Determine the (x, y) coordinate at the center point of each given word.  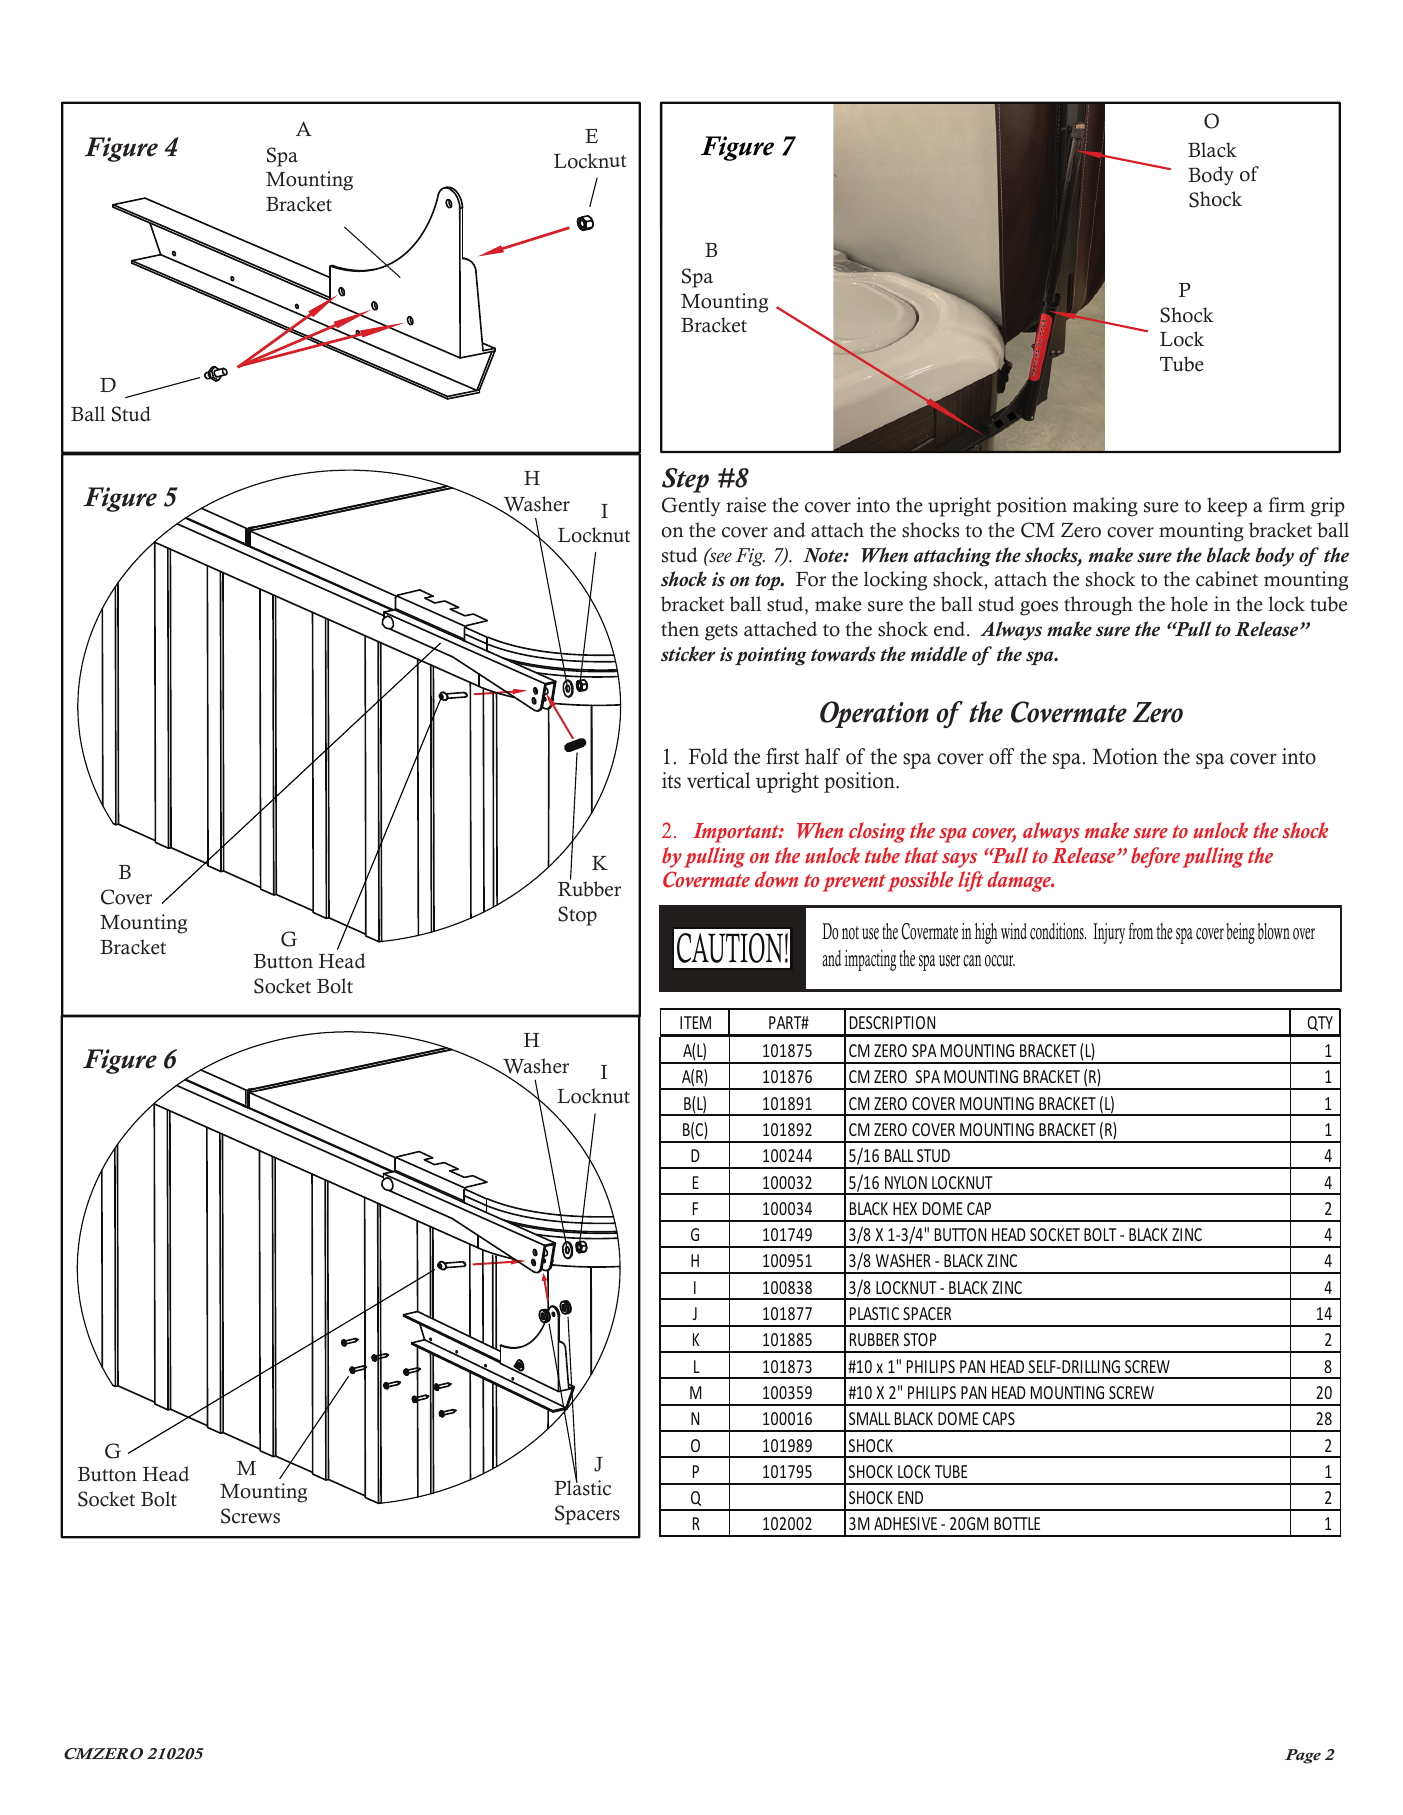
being (1240, 933)
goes (1039, 608)
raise (746, 505)
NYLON (906, 1182)
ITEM (695, 1022)
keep (1227, 507)
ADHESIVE (905, 1523)
